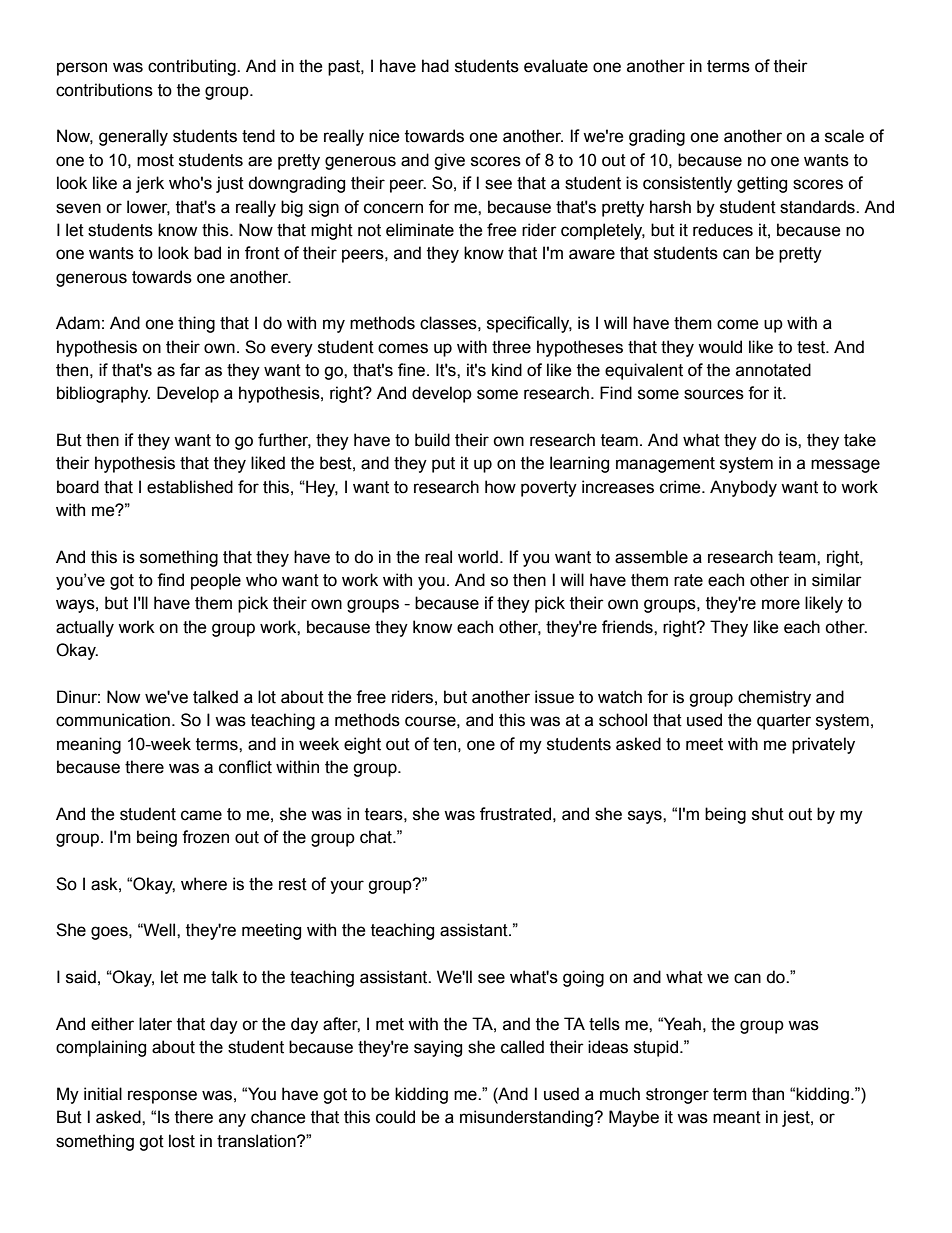  I want to click on misunderstanding, so click(527, 1118).
